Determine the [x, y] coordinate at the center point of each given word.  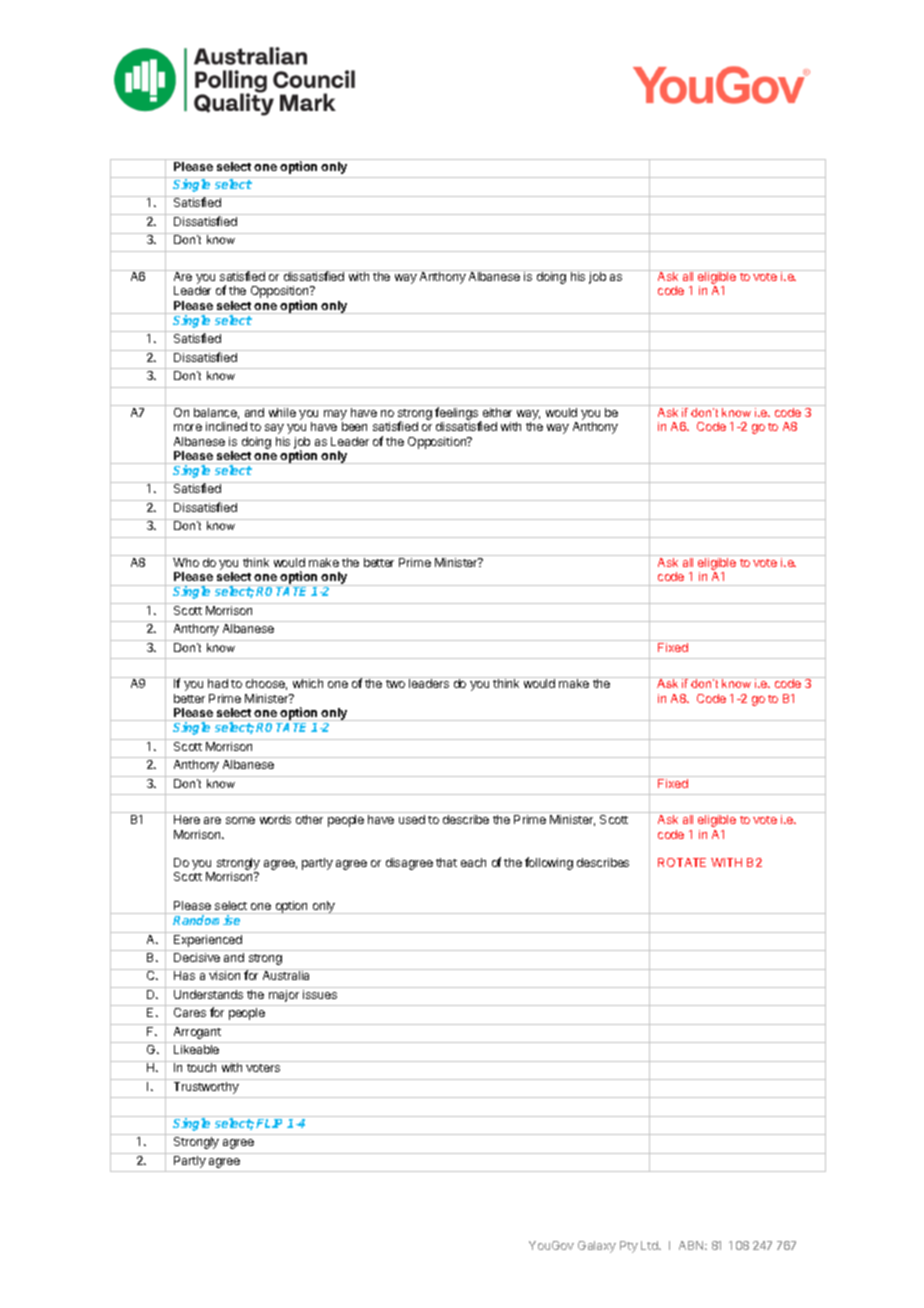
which [308, 683]
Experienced [208, 941]
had [218, 683]
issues [320, 994]
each [473, 862]
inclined [226, 426]
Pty [629, 1247]
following [549, 863]
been [354, 426]
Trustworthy [206, 1088]
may [335, 416]
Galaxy [597, 1247]
